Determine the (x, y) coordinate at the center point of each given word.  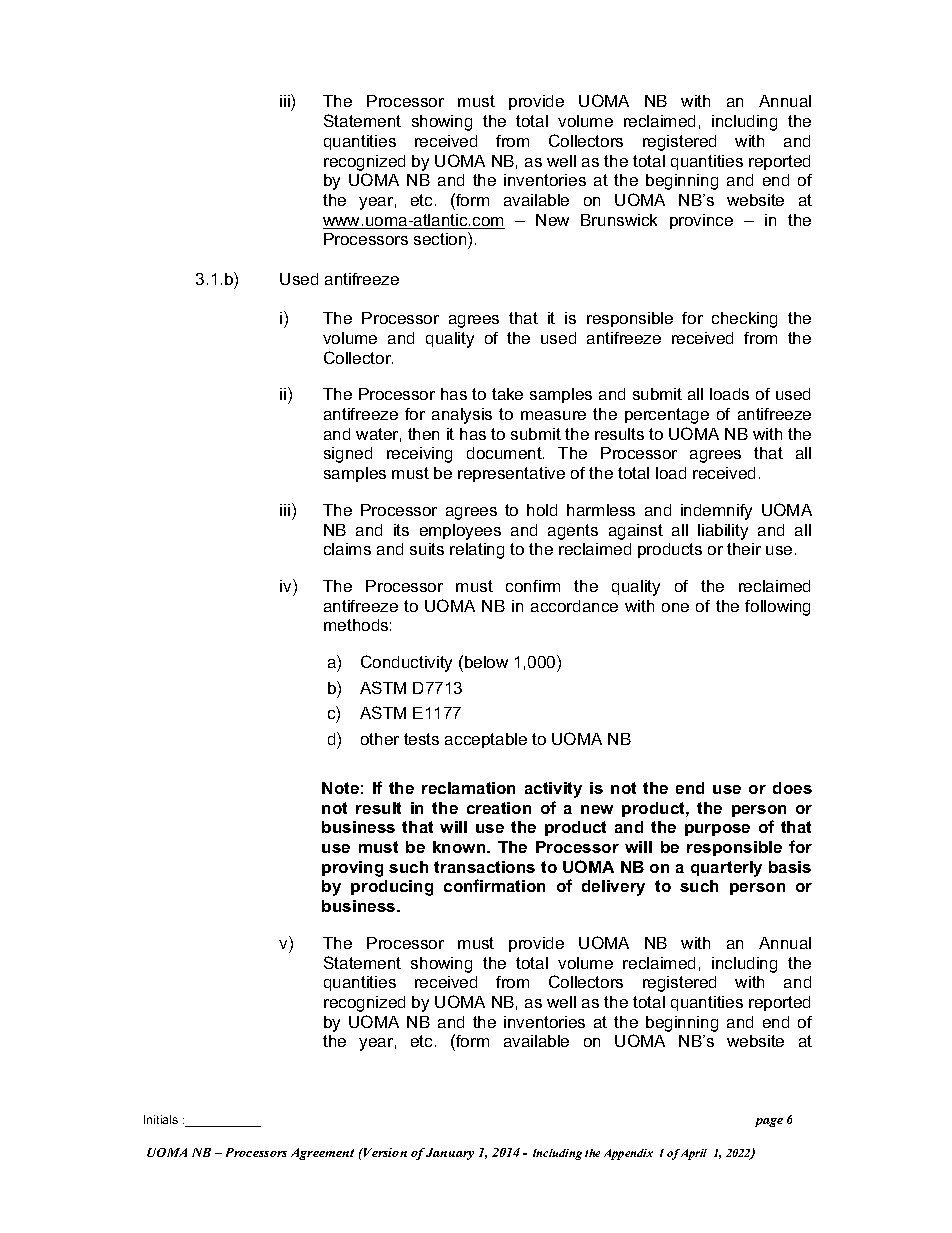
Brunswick (619, 220)
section (441, 240)
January (450, 1154)
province (701, 221)
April (694, 1154)
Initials (161, 1119)
